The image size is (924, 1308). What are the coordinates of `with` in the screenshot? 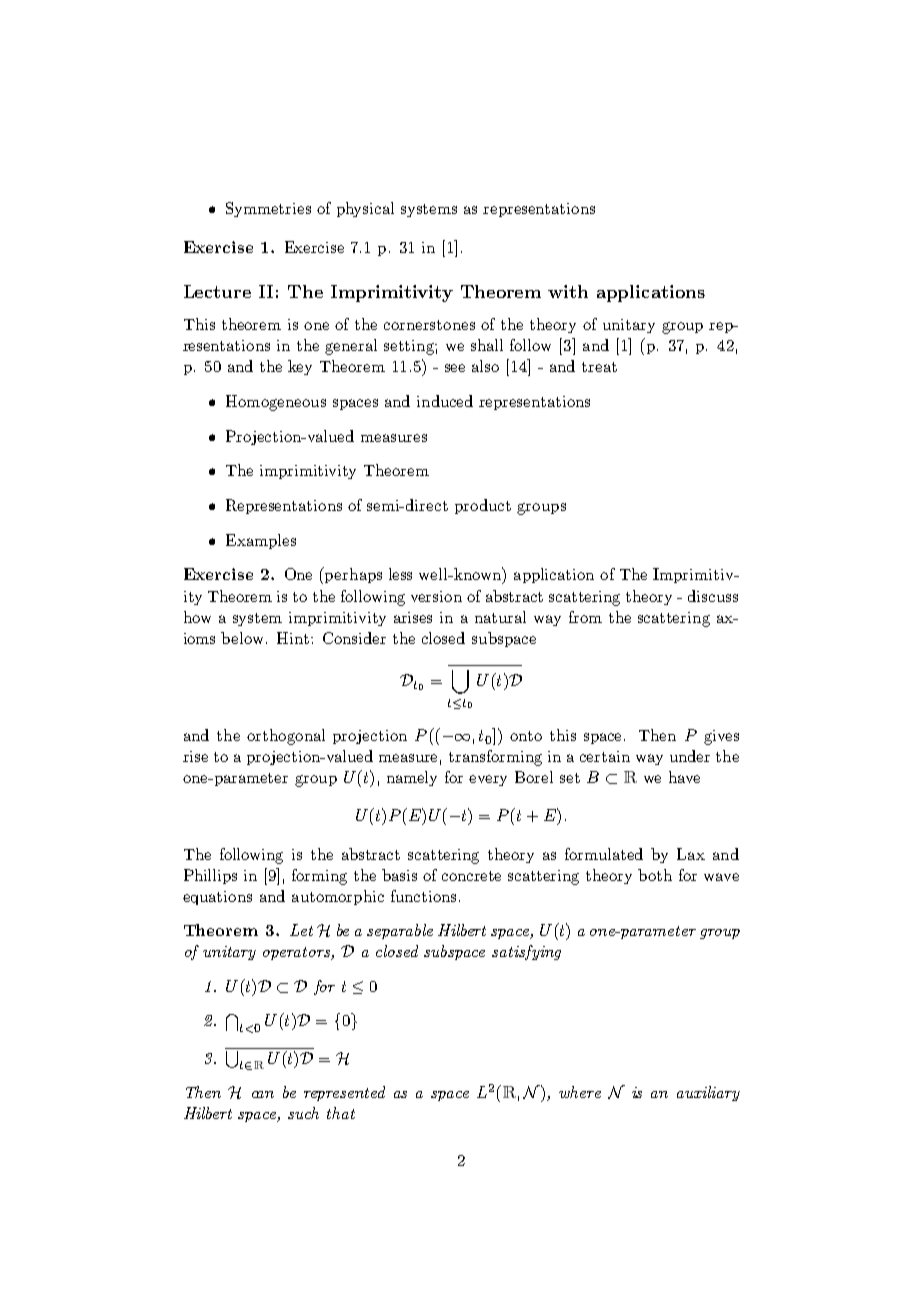 It's located at (568, 291).
